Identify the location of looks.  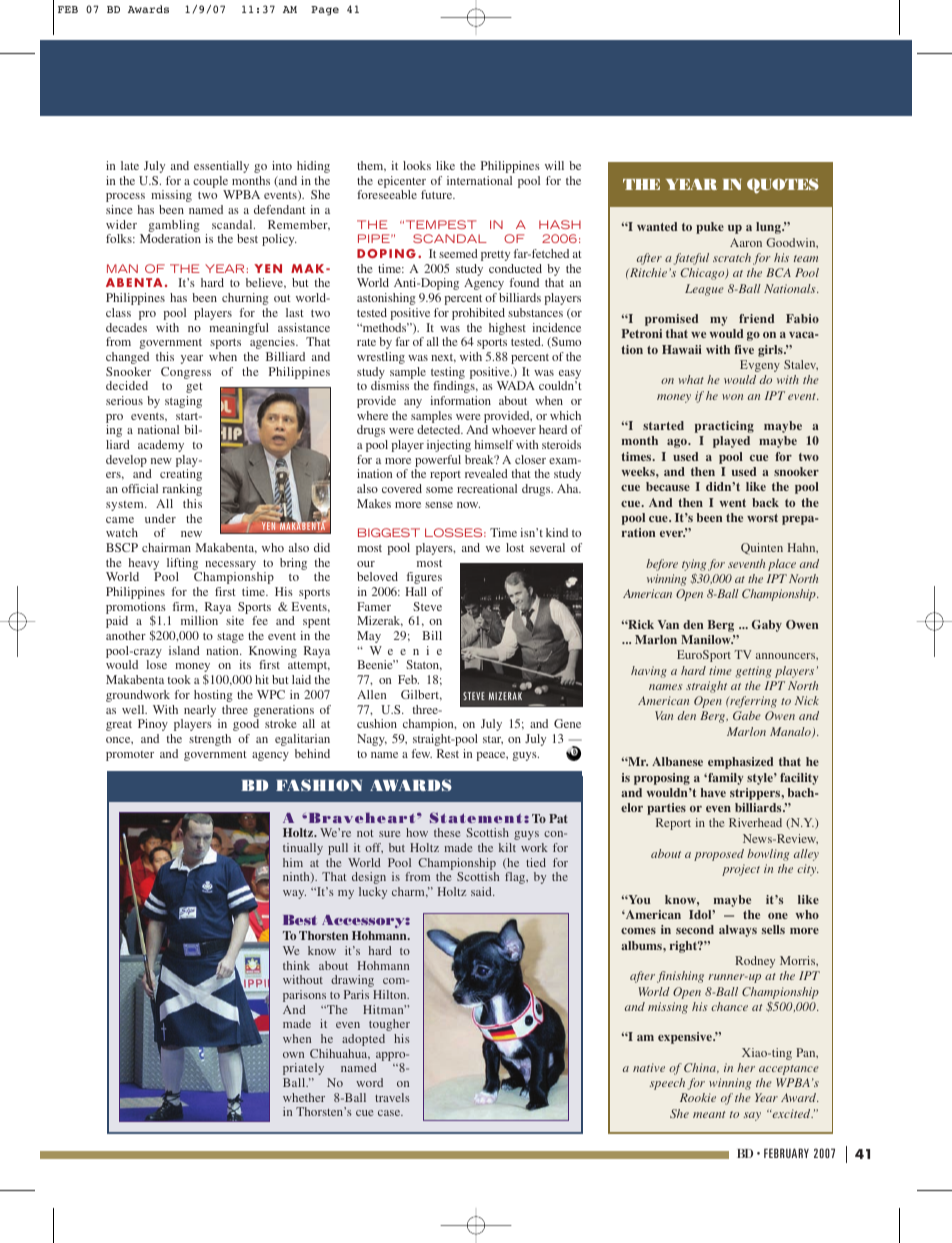
(417, 165).
